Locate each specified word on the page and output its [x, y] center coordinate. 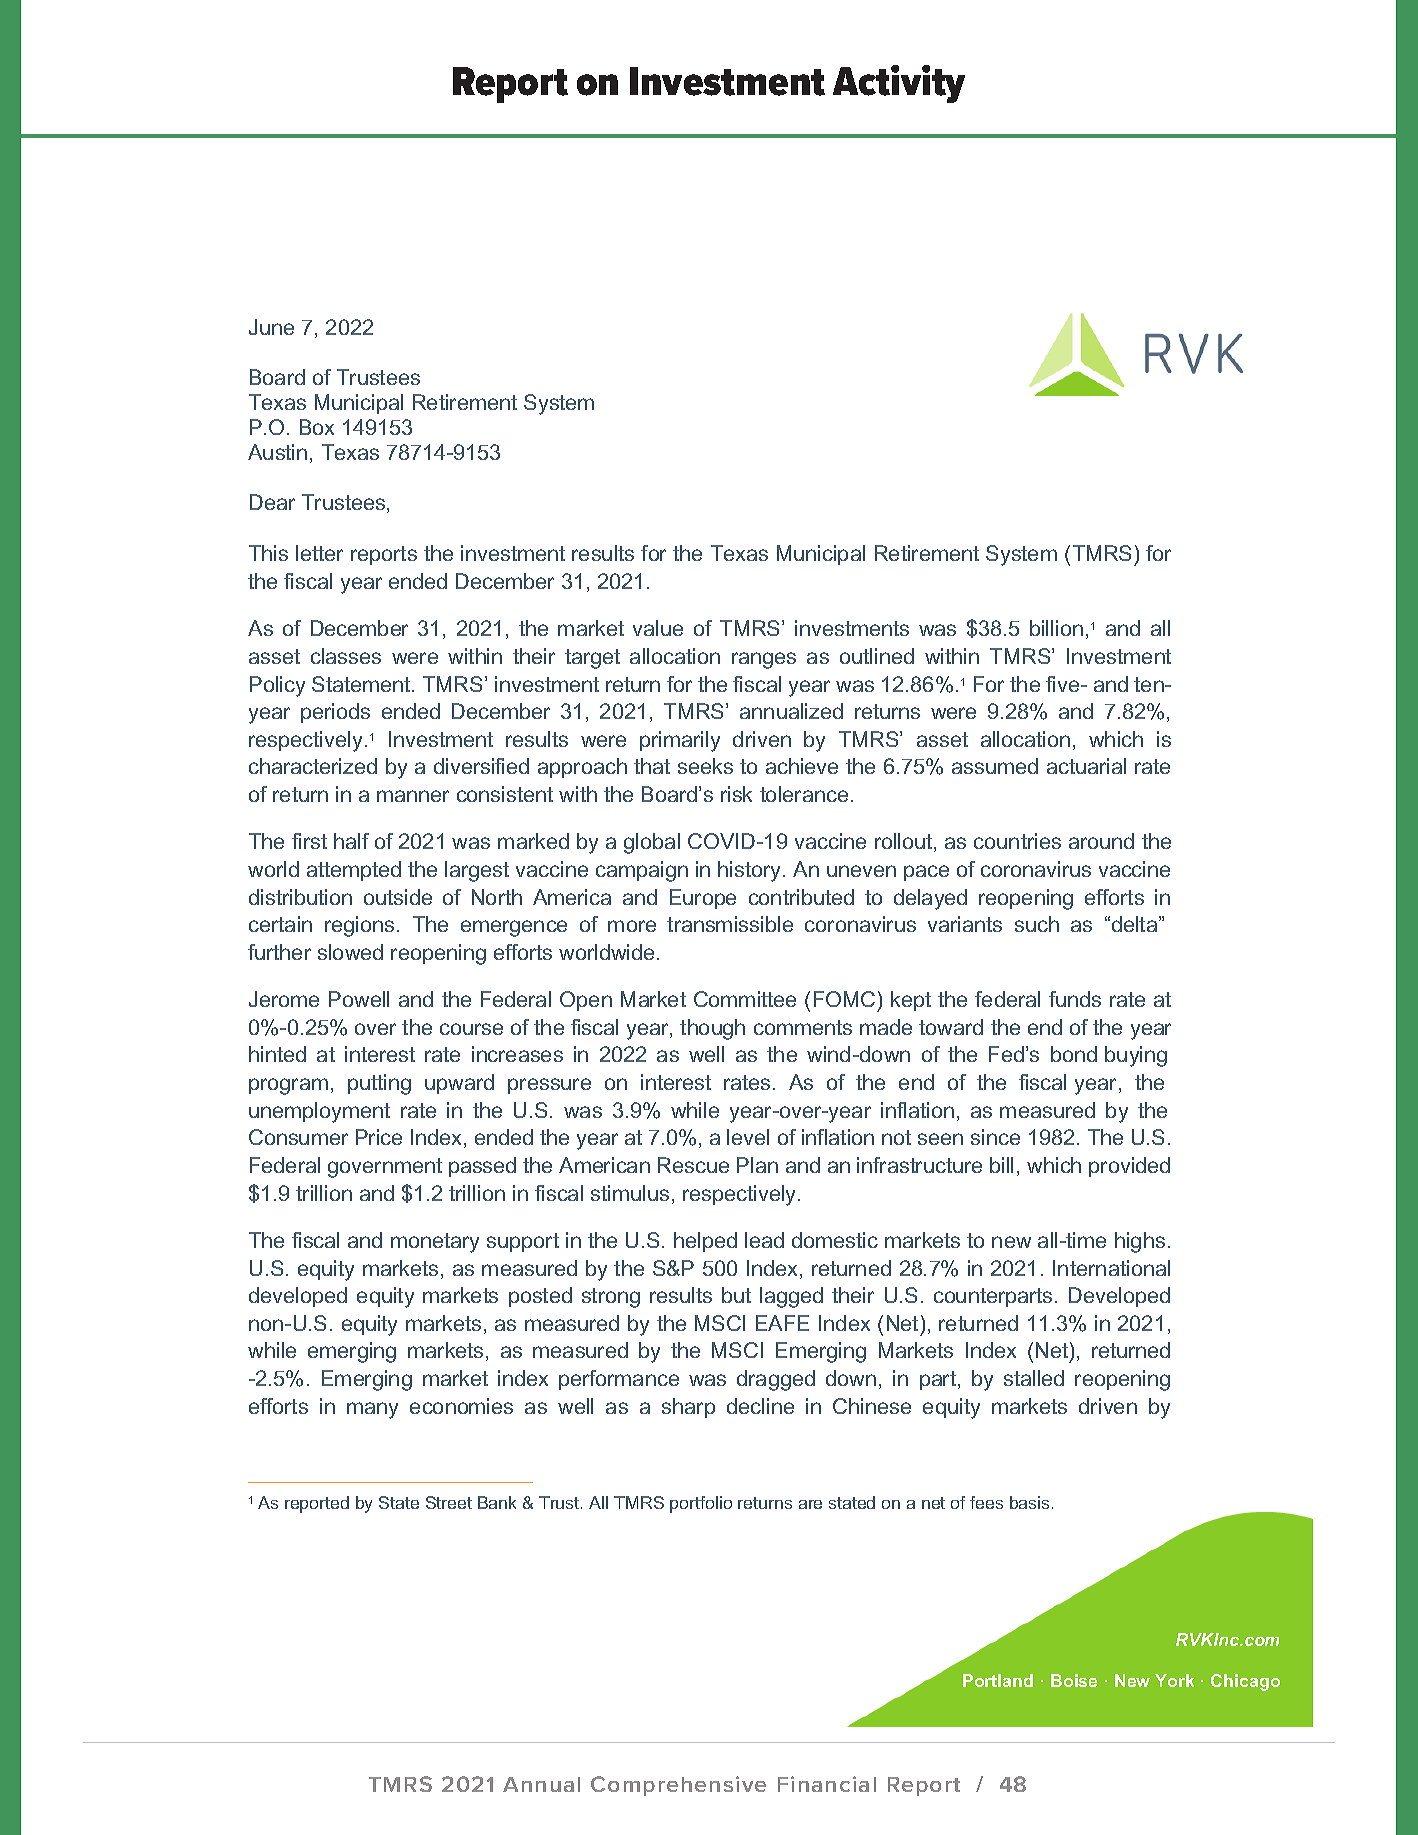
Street [449, 1502]
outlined [877, 656]
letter [319, 553]
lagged [791, 1297]
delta [1136, 924]
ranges [764, 660]
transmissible [730, 924]
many [372, 1410]
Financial [827, 1784]
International [1111, 1268]
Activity [899, 84]
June [271, 327]
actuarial [1086, 766]
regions [359, 926]
